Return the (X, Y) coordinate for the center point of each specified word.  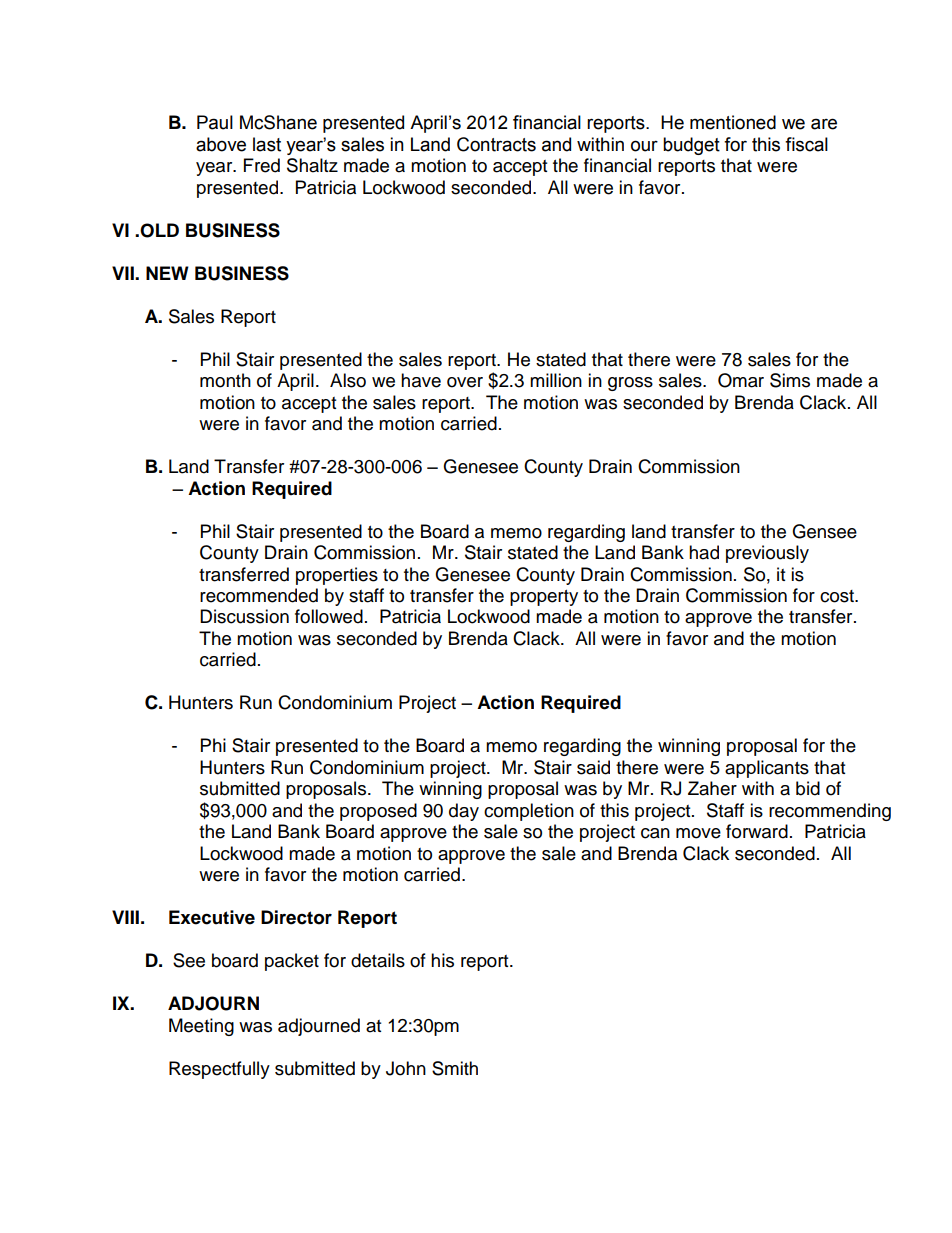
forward (757, 831)
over (465, 382)
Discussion (244, 616)
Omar (741, 380)
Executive (212, 917)
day (464, 812)
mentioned (733, 122)
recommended (259, 595)
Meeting (201, 1027)
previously (767, 554)
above (221, 144)
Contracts (496, 144)
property (544, 598)
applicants (767, 769)
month (225, 380)
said (593, 767)
